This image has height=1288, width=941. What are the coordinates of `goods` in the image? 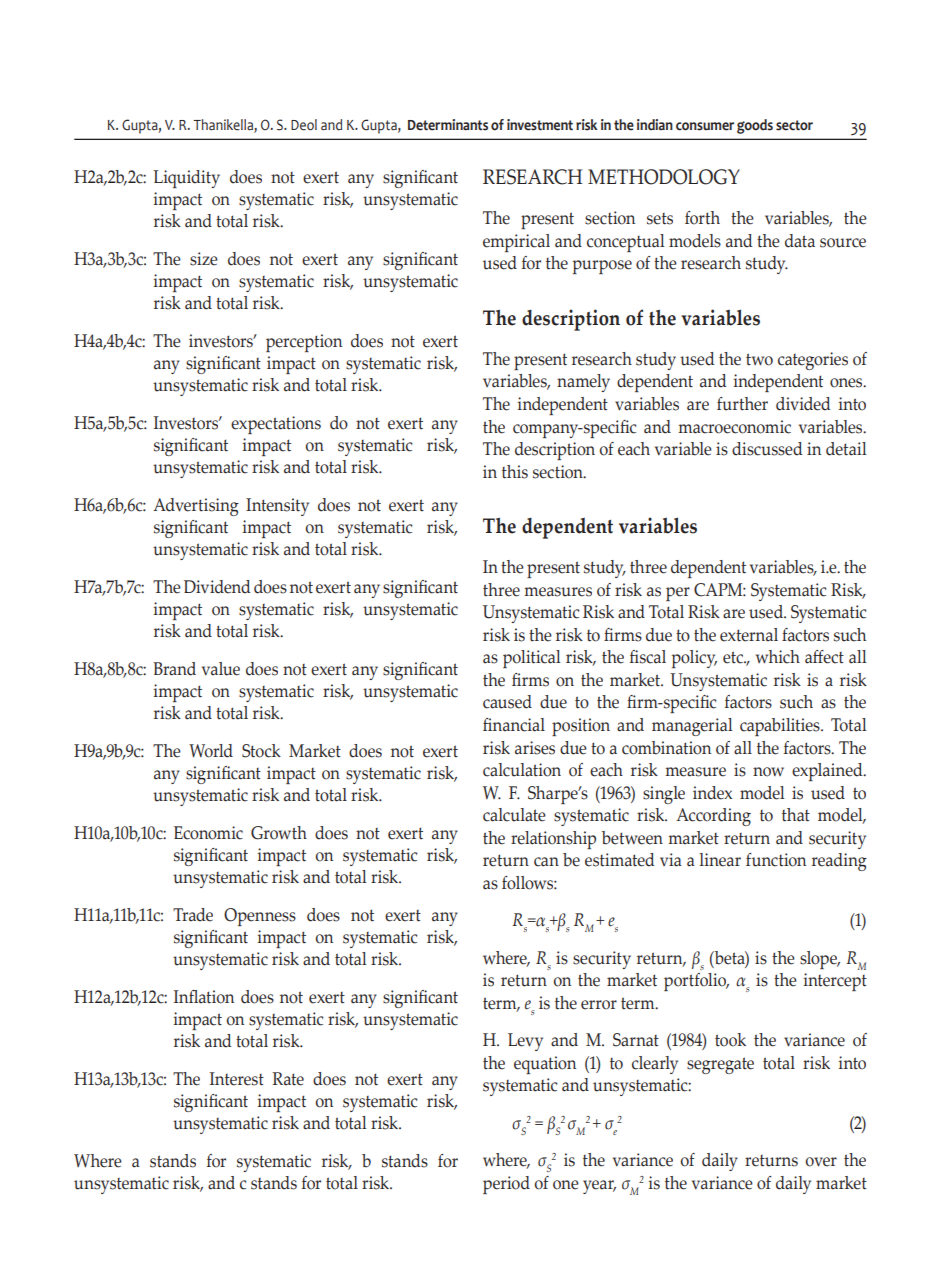 It's located at (755, 126).
